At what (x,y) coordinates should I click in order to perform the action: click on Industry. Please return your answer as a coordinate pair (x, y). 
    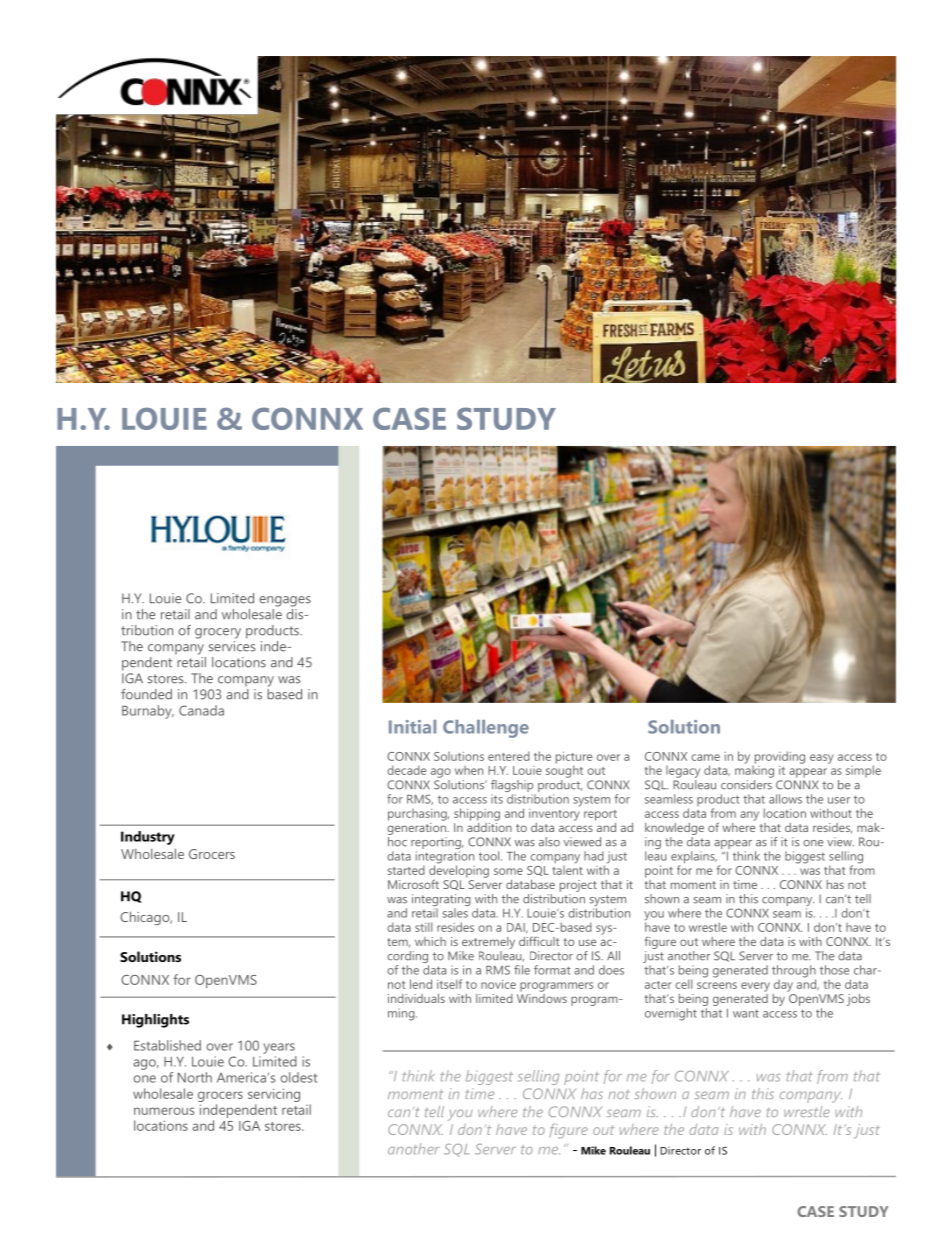
    Looking at the image, I should click on (148, 838).
